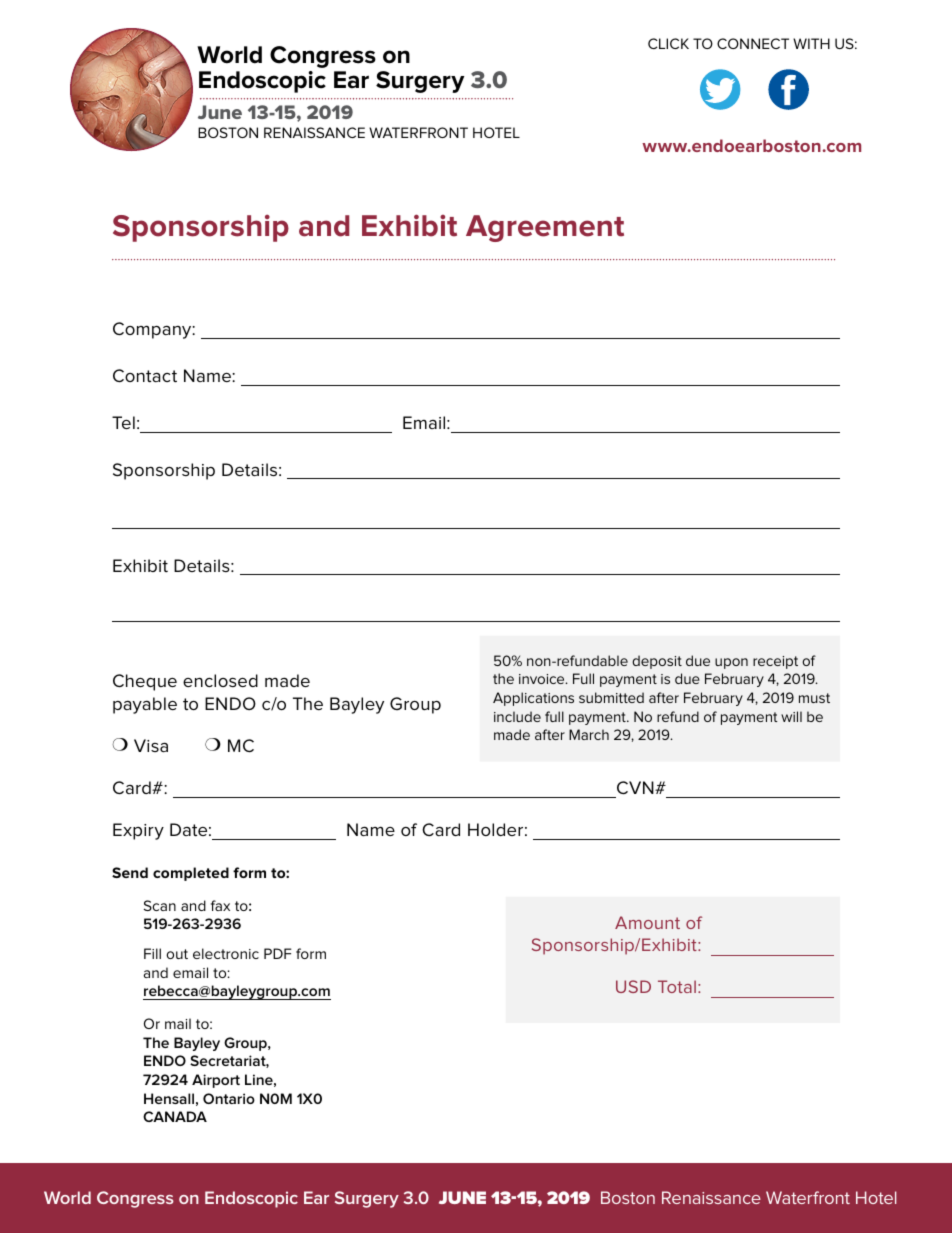 The width and height of the image is (952, 1233). Describe the element at coordinates (677, 986) in the image. I see `Total` at that location.
